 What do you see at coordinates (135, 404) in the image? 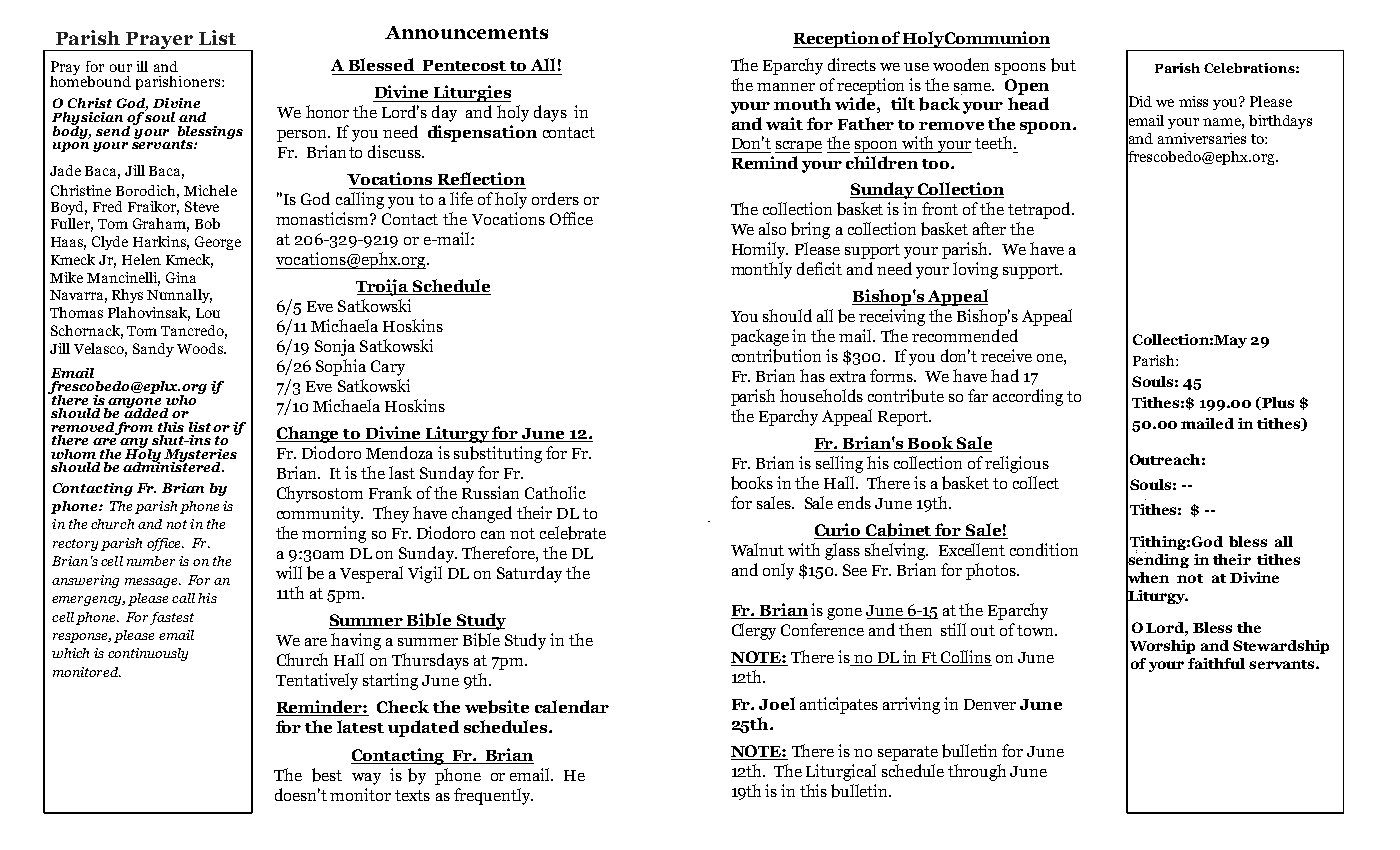
I see `anyone` at bounding box center [135, 404].
